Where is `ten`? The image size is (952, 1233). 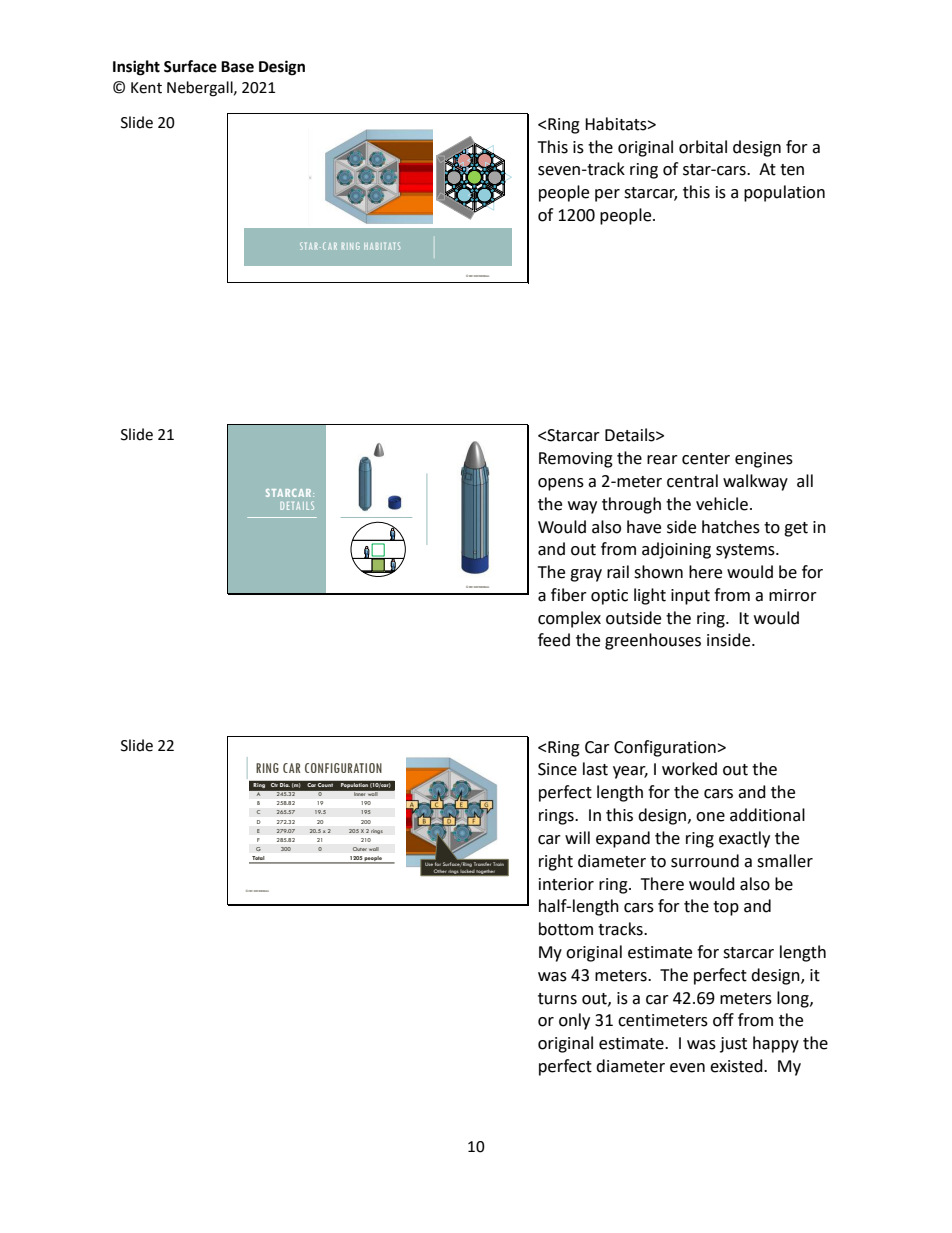 ten is located at coordinates (792, 170).
